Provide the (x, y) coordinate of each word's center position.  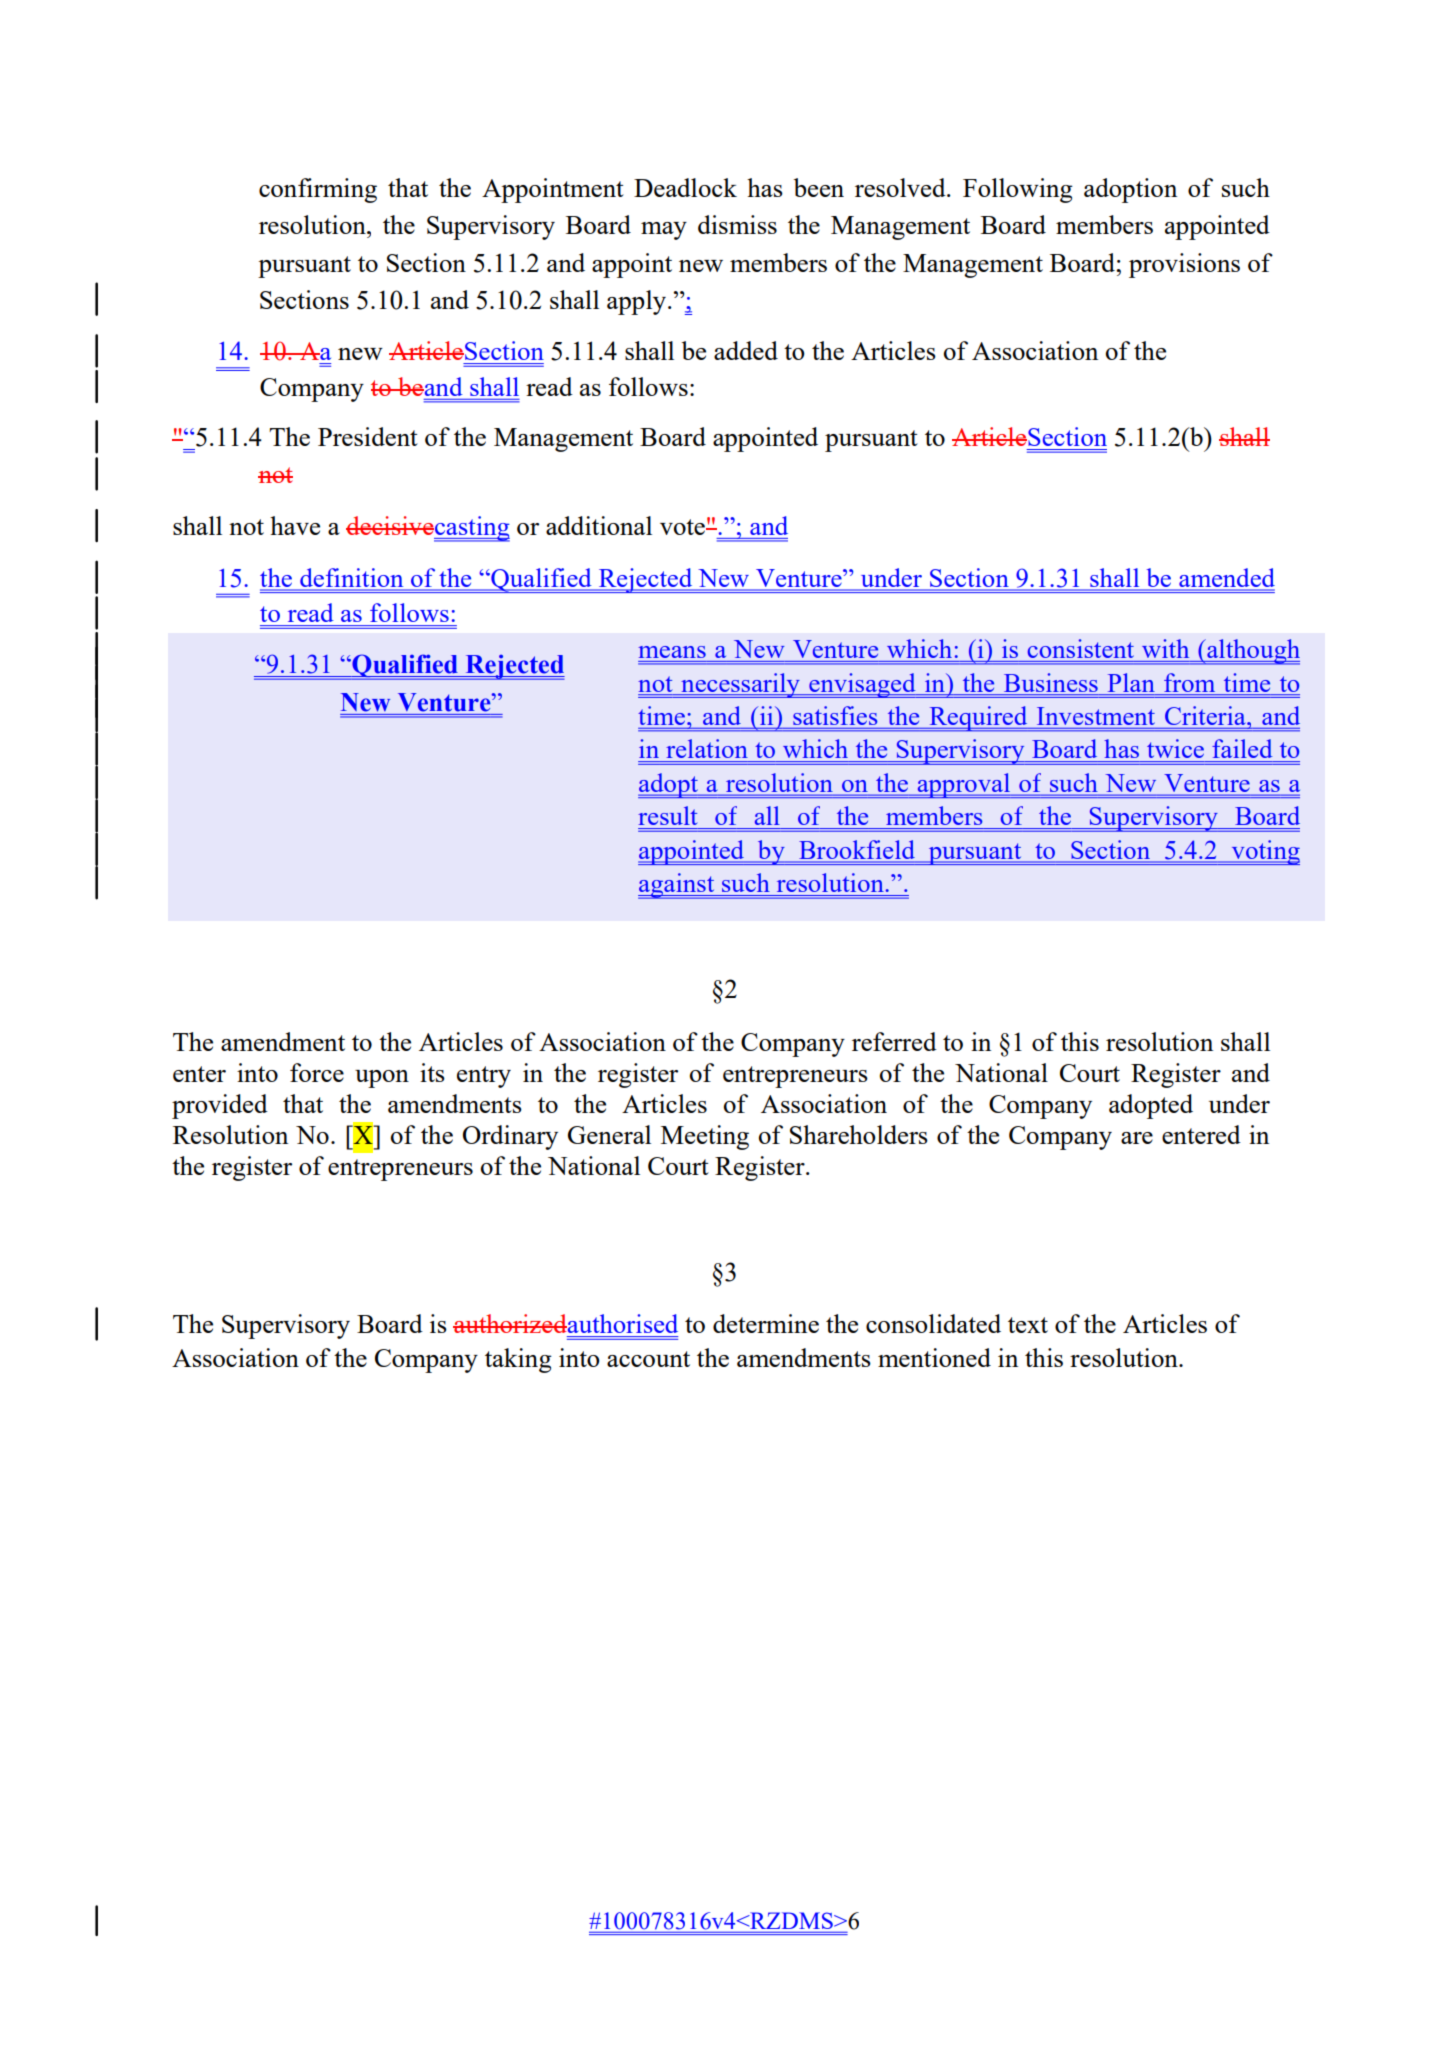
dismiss (737, 224)
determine (766, 1323)
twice (1175, 748)
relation (707, 748)
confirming (318, 190)
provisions (1184, 265)
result (667, 815)
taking (518, 1360)
